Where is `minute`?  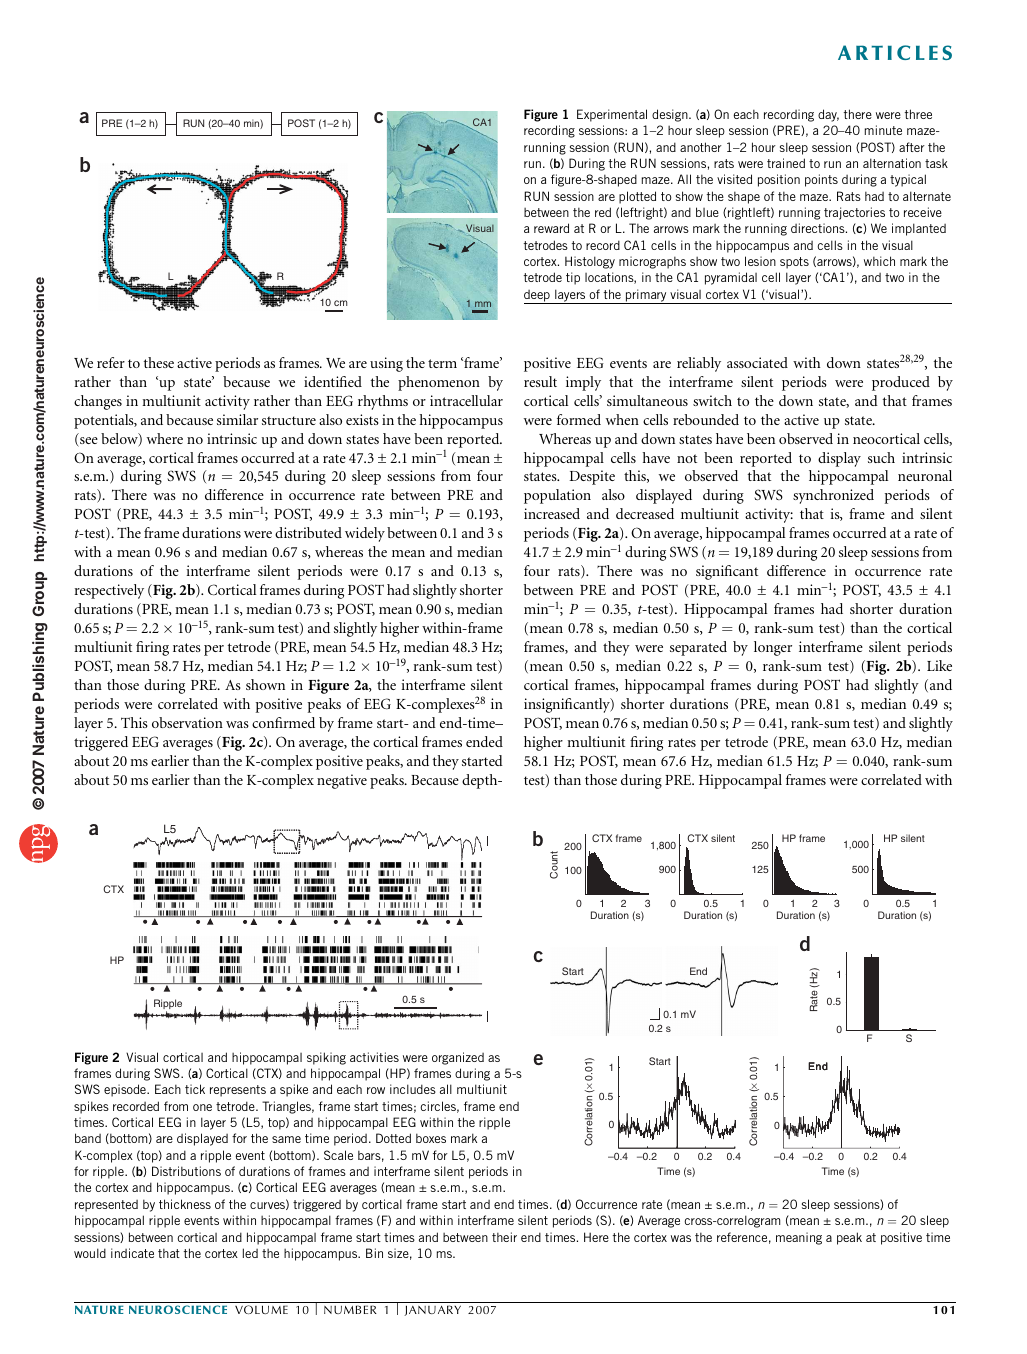 minute is located at coordinates (883, 130).
